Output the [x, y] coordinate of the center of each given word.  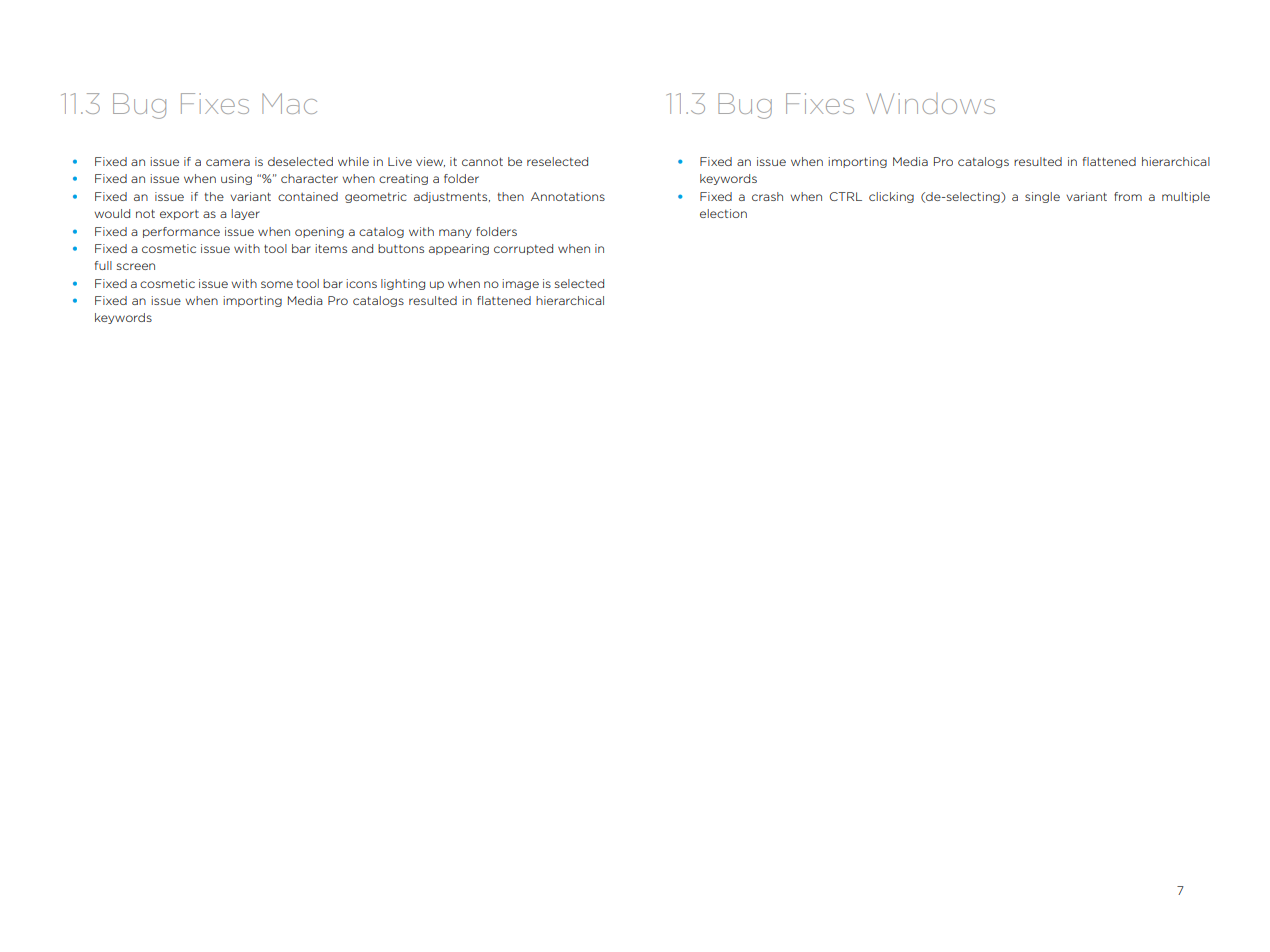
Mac [289, 103]
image [520, 284]
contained [308, 196]
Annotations [568, 196]
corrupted [523, 249]
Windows [930, 103]
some [277, 284]
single [1042, 197]
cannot [482, 161]
